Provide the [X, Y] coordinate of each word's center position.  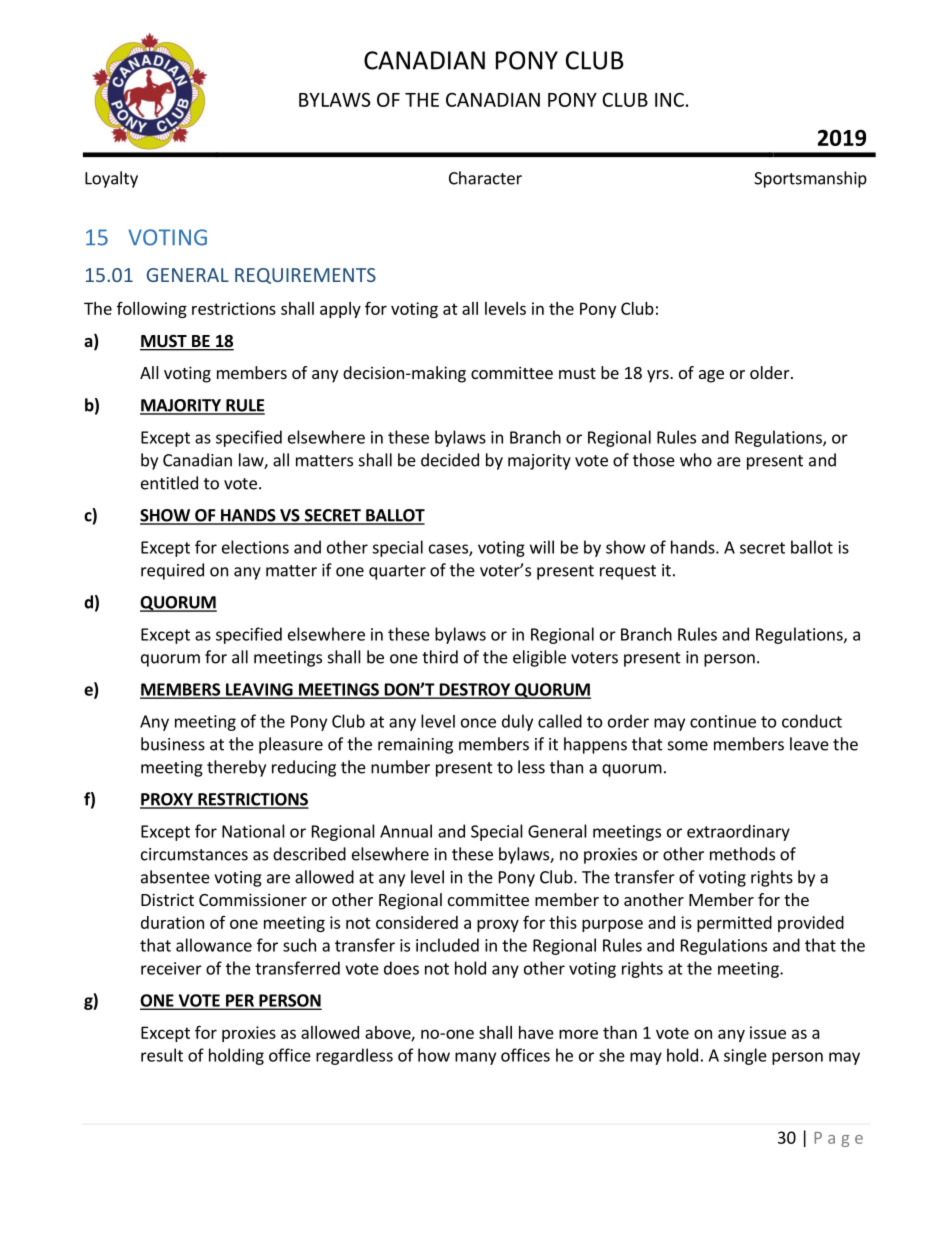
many [475, 1058]
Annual [406, 831]
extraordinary [738, 832]
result [162, 1055]
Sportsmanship [810, 179]
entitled [169, 483]
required [172, 571]
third [440, 657]
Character [485, 178]
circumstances [194, 854]
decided [450, 460]
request [628, 572]
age [711, 376]
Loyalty [111, 179]
